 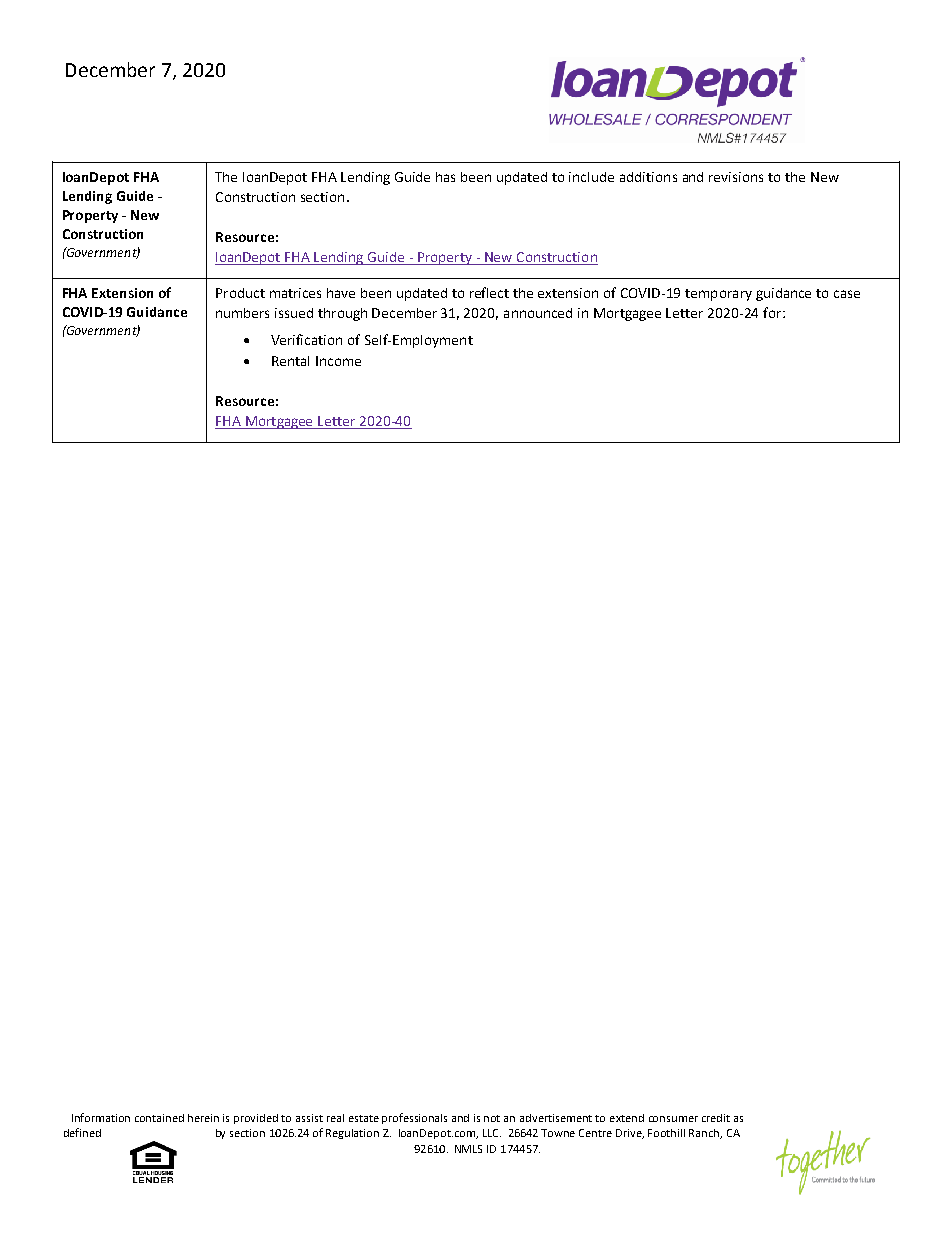 I want to click on revisions, so click(x=736, y=177).
